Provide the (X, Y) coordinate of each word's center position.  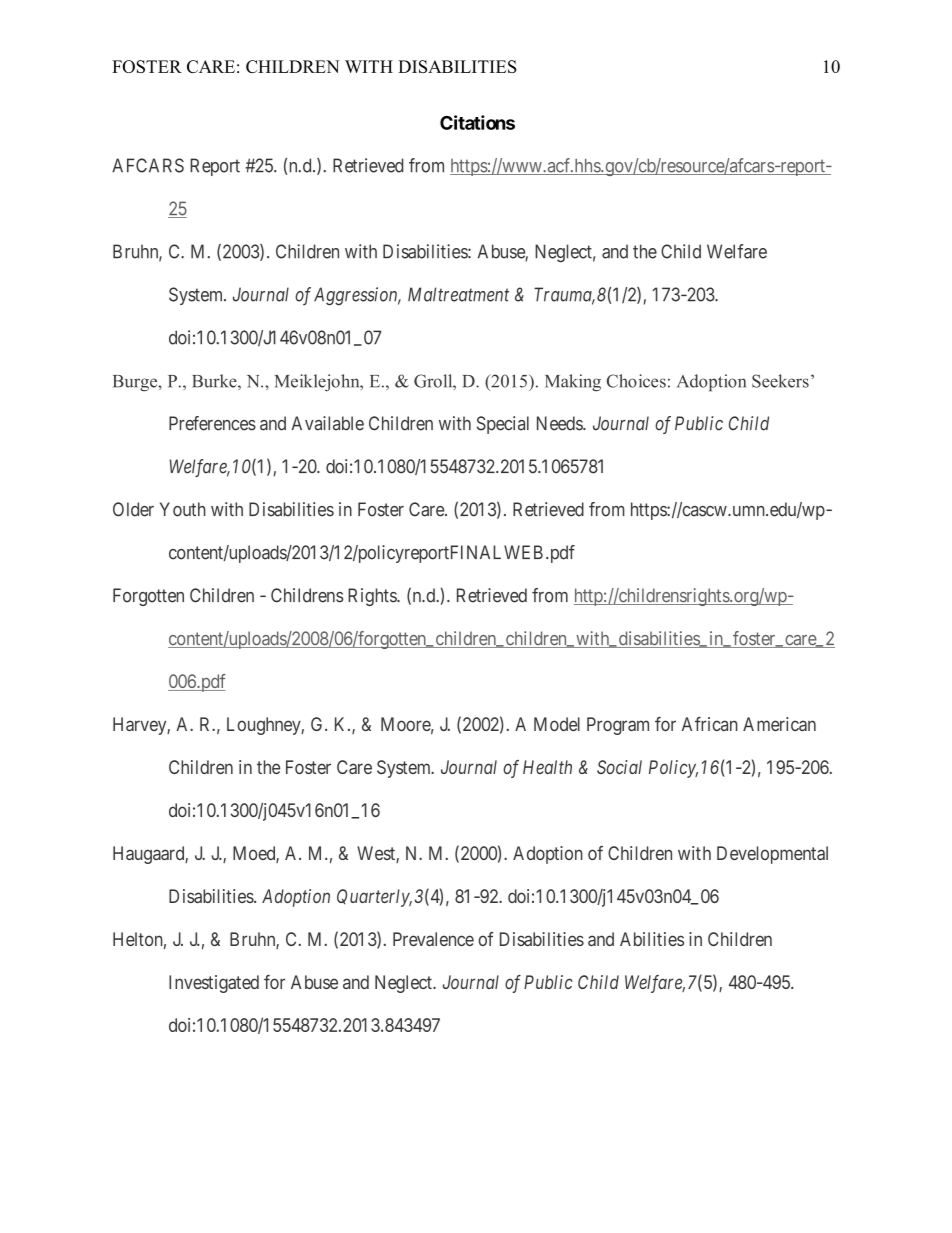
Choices (636, 381)
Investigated (214, 984)
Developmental (772, 855)
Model (557, 724)
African (710, 724)
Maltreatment (458, 294)
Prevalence (433, 939)
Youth (183, 509)
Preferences (212, 423)
